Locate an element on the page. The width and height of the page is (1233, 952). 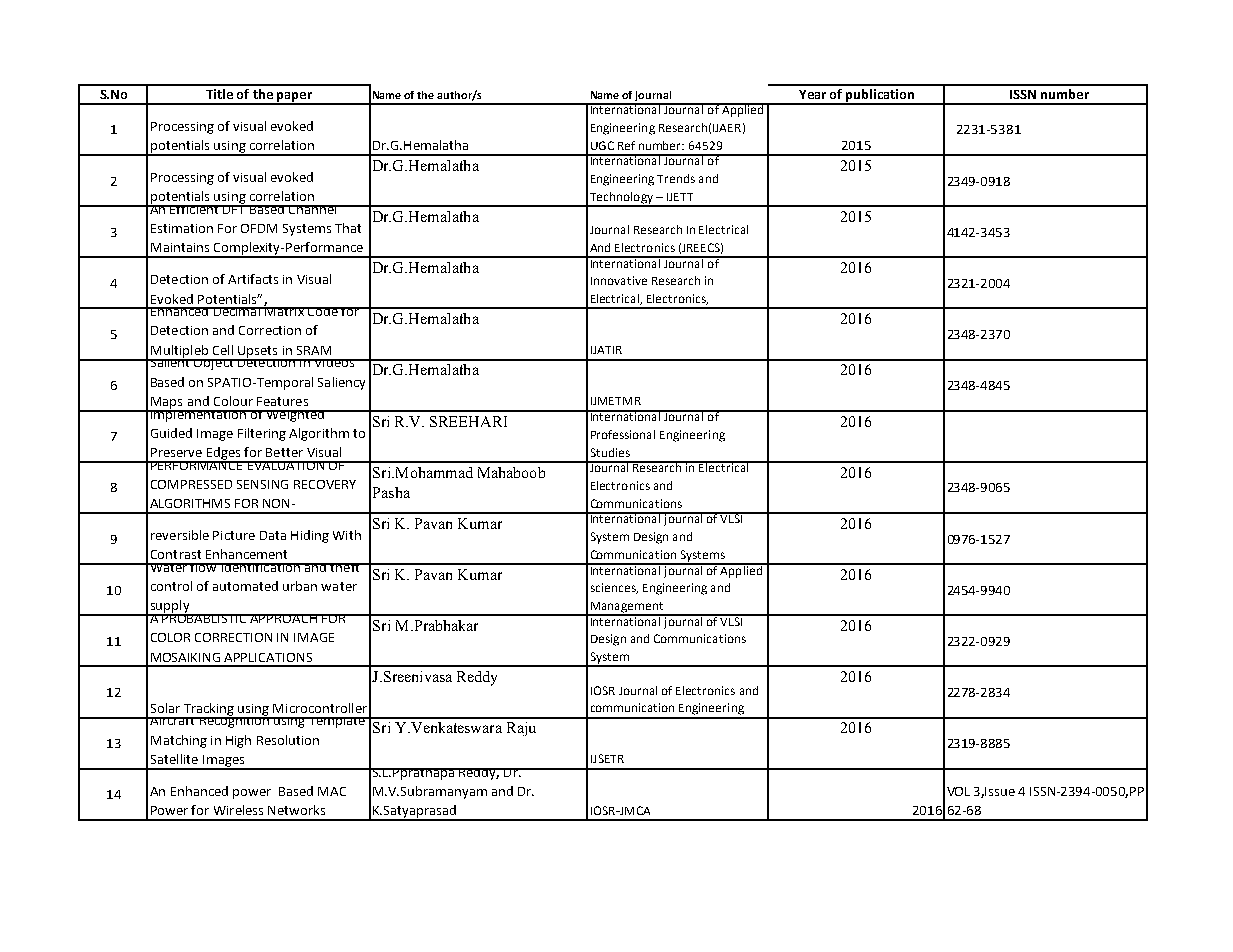
paper is located at coordinates (294, 98).
